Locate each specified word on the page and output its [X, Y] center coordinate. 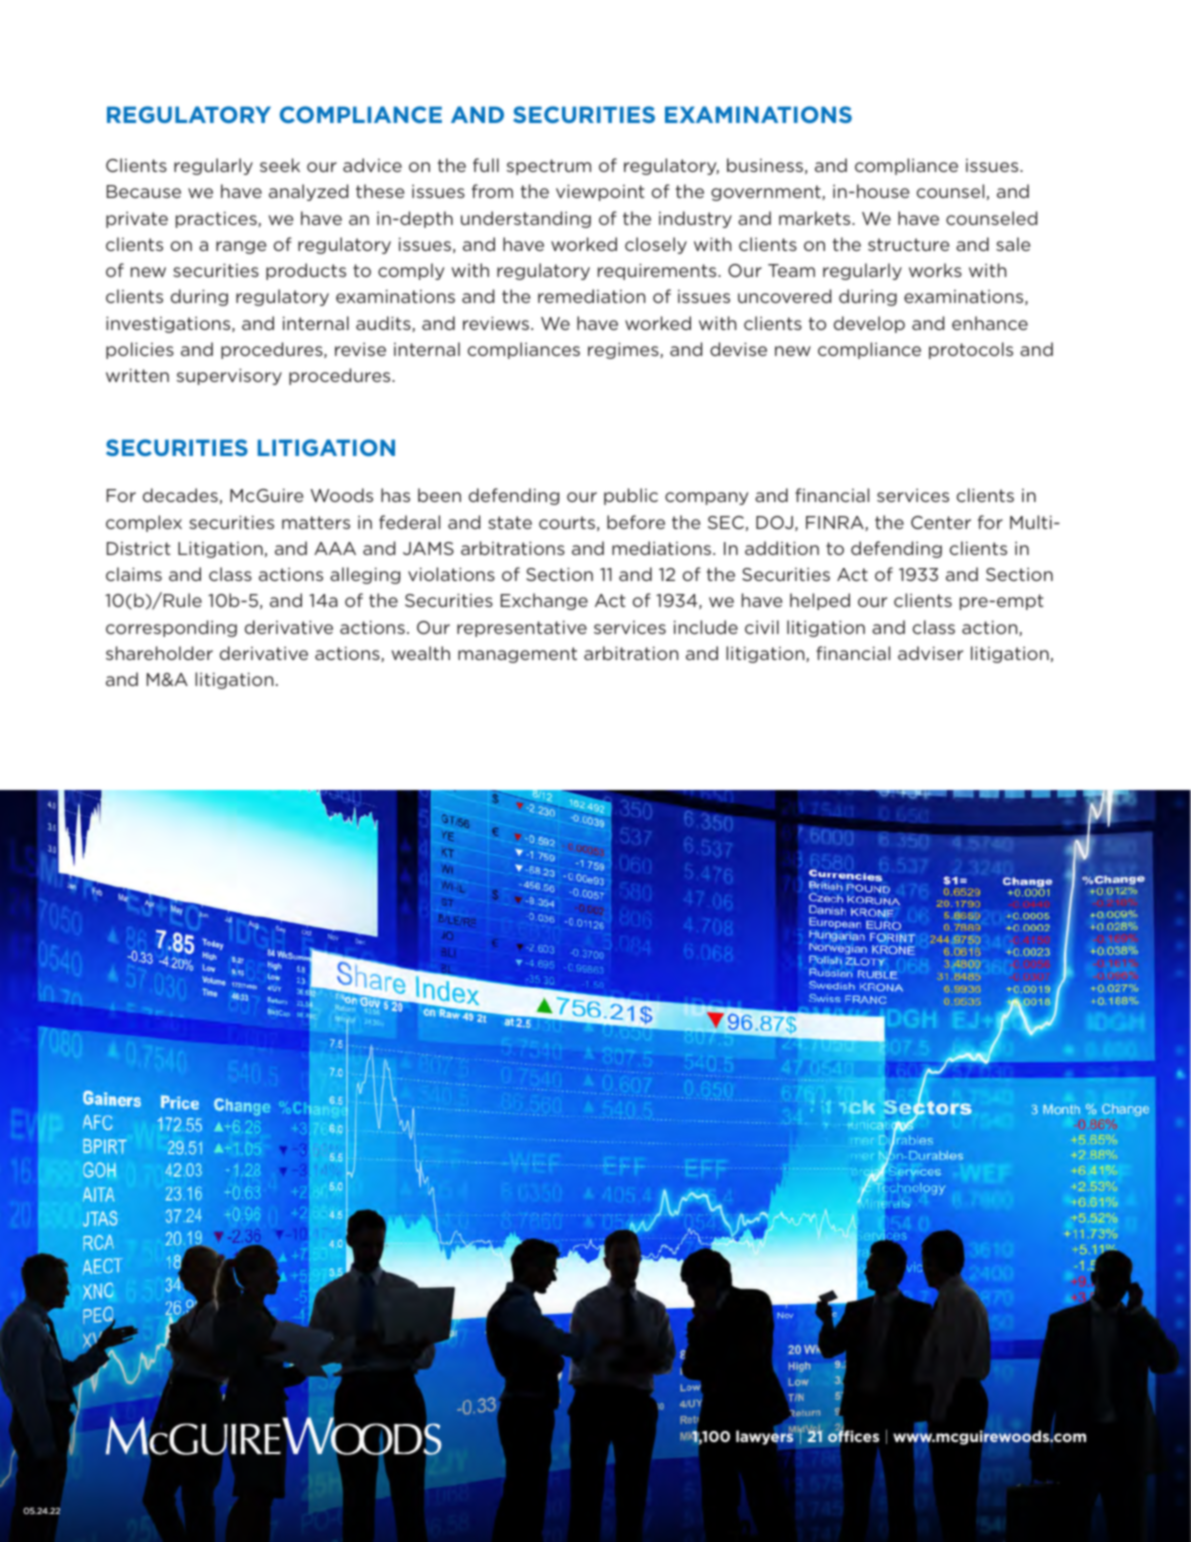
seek [280, 165]
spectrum [549, 167]
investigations [169, 324]
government [767, 193]
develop [869, 324]
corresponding [171, 628]
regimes [624, 350]
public [631, 496]
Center [941, 522]
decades [180, 495]
